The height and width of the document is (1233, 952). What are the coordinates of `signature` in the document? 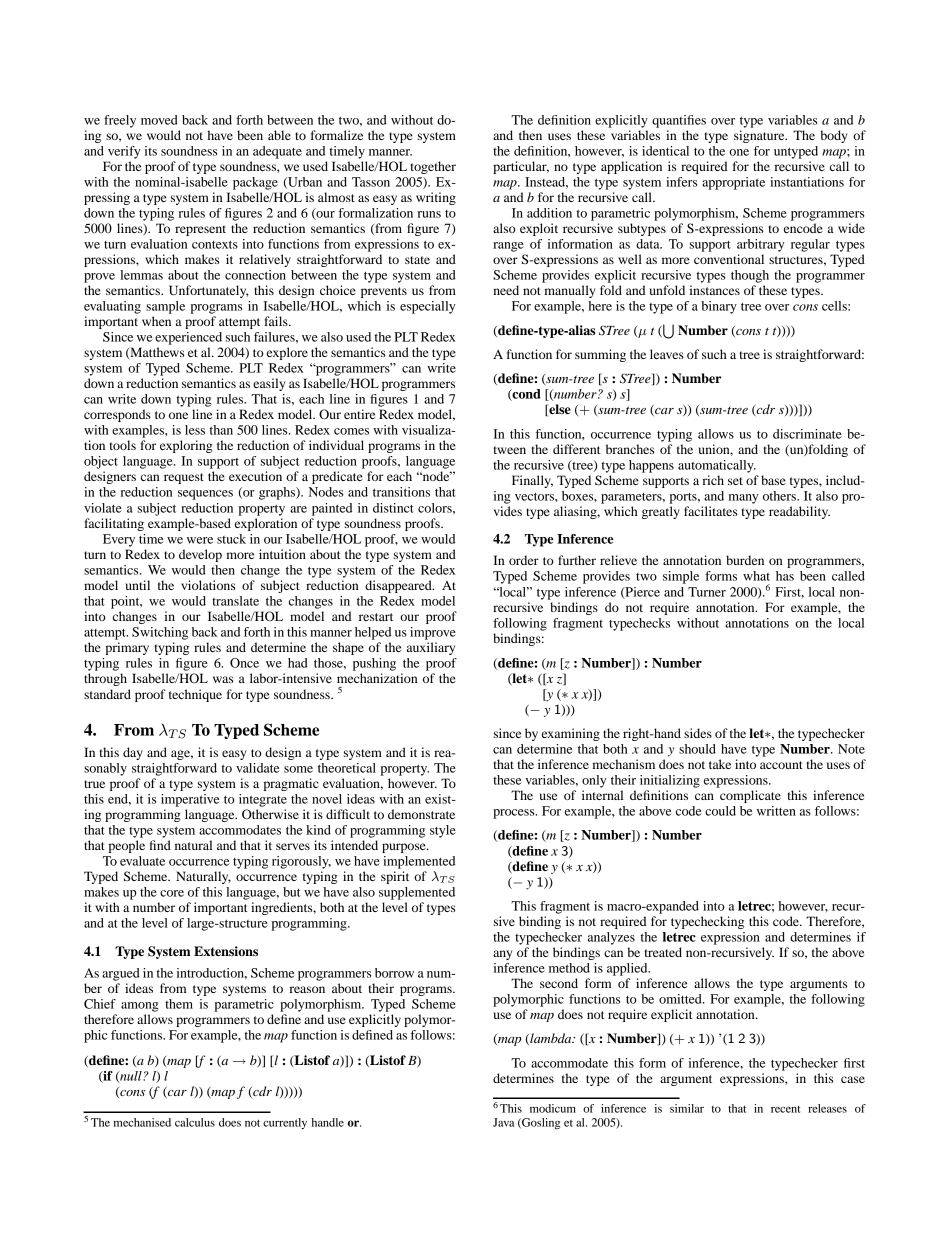 It's located at (760, 136).
